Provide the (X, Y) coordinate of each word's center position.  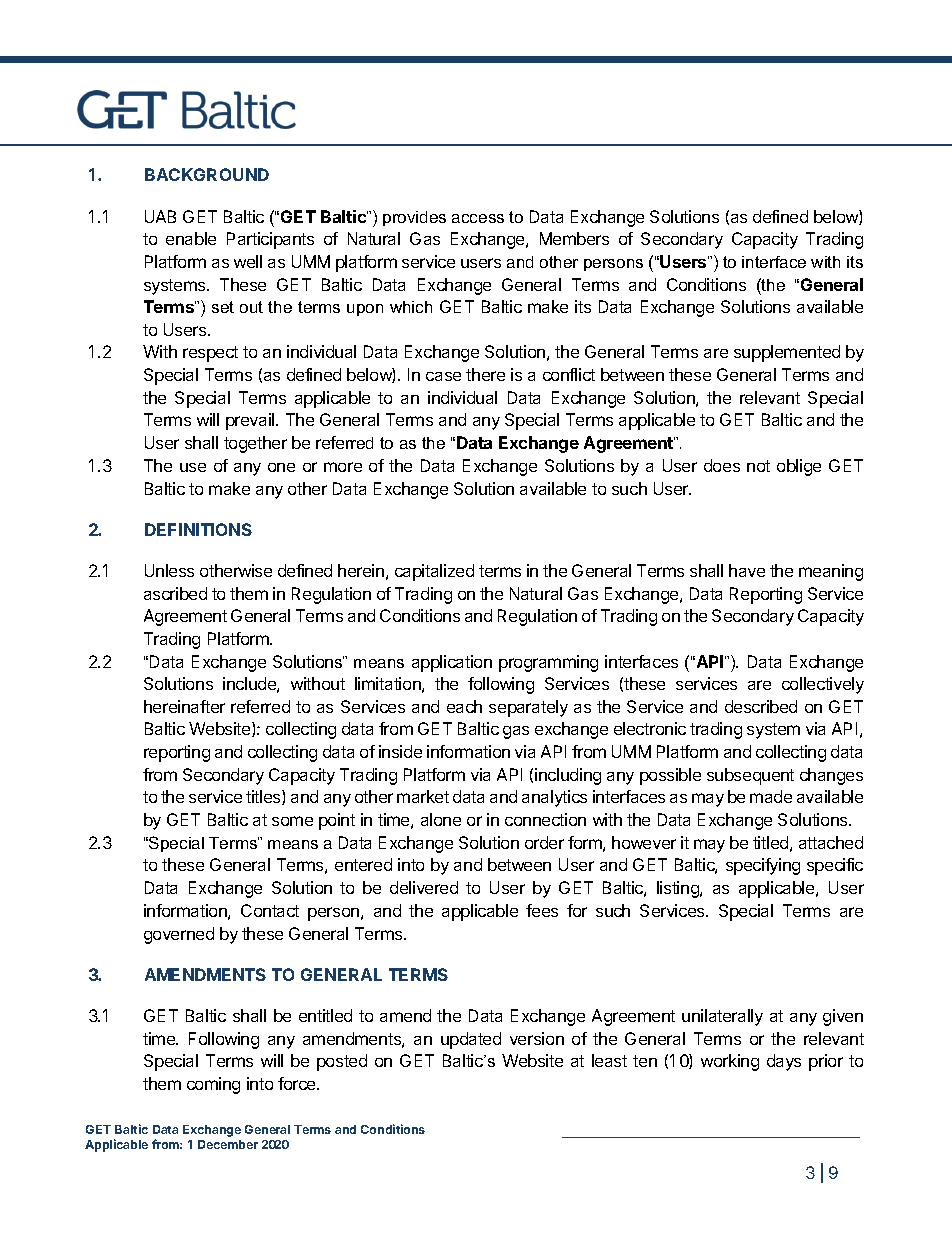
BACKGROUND (207, 174)
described (761, 706)
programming (548, 663)
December (228, 1144)
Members (574, 238)
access (478, 218)
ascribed (175, 593)
